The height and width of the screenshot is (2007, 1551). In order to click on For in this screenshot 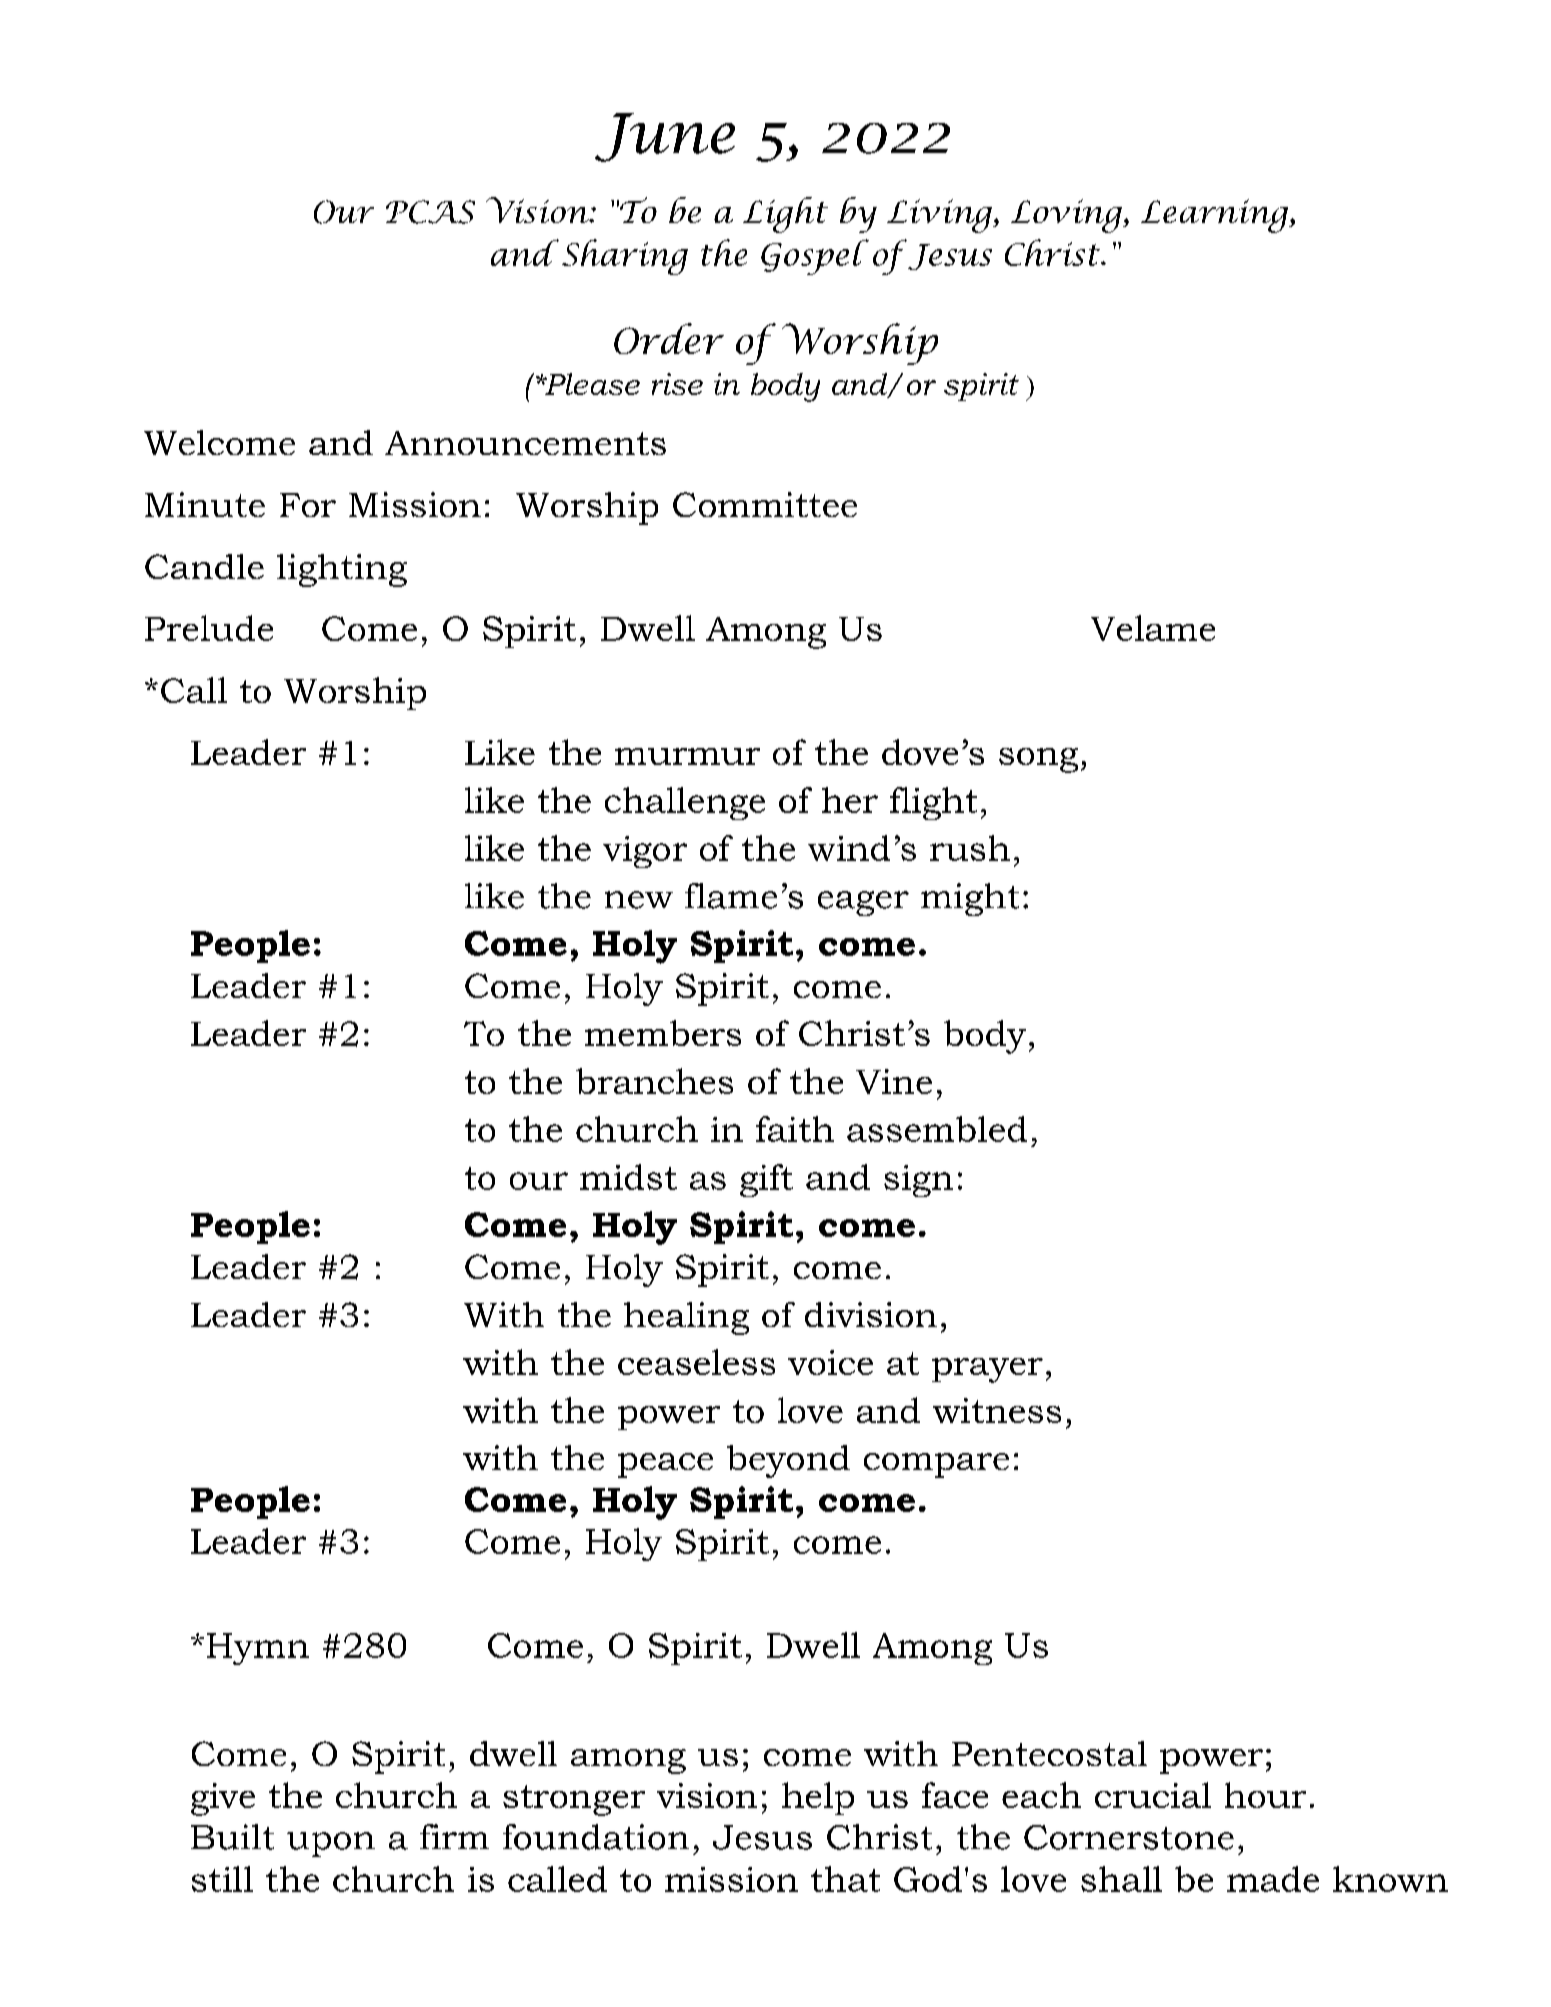, I will do `click(308, 505)`.
